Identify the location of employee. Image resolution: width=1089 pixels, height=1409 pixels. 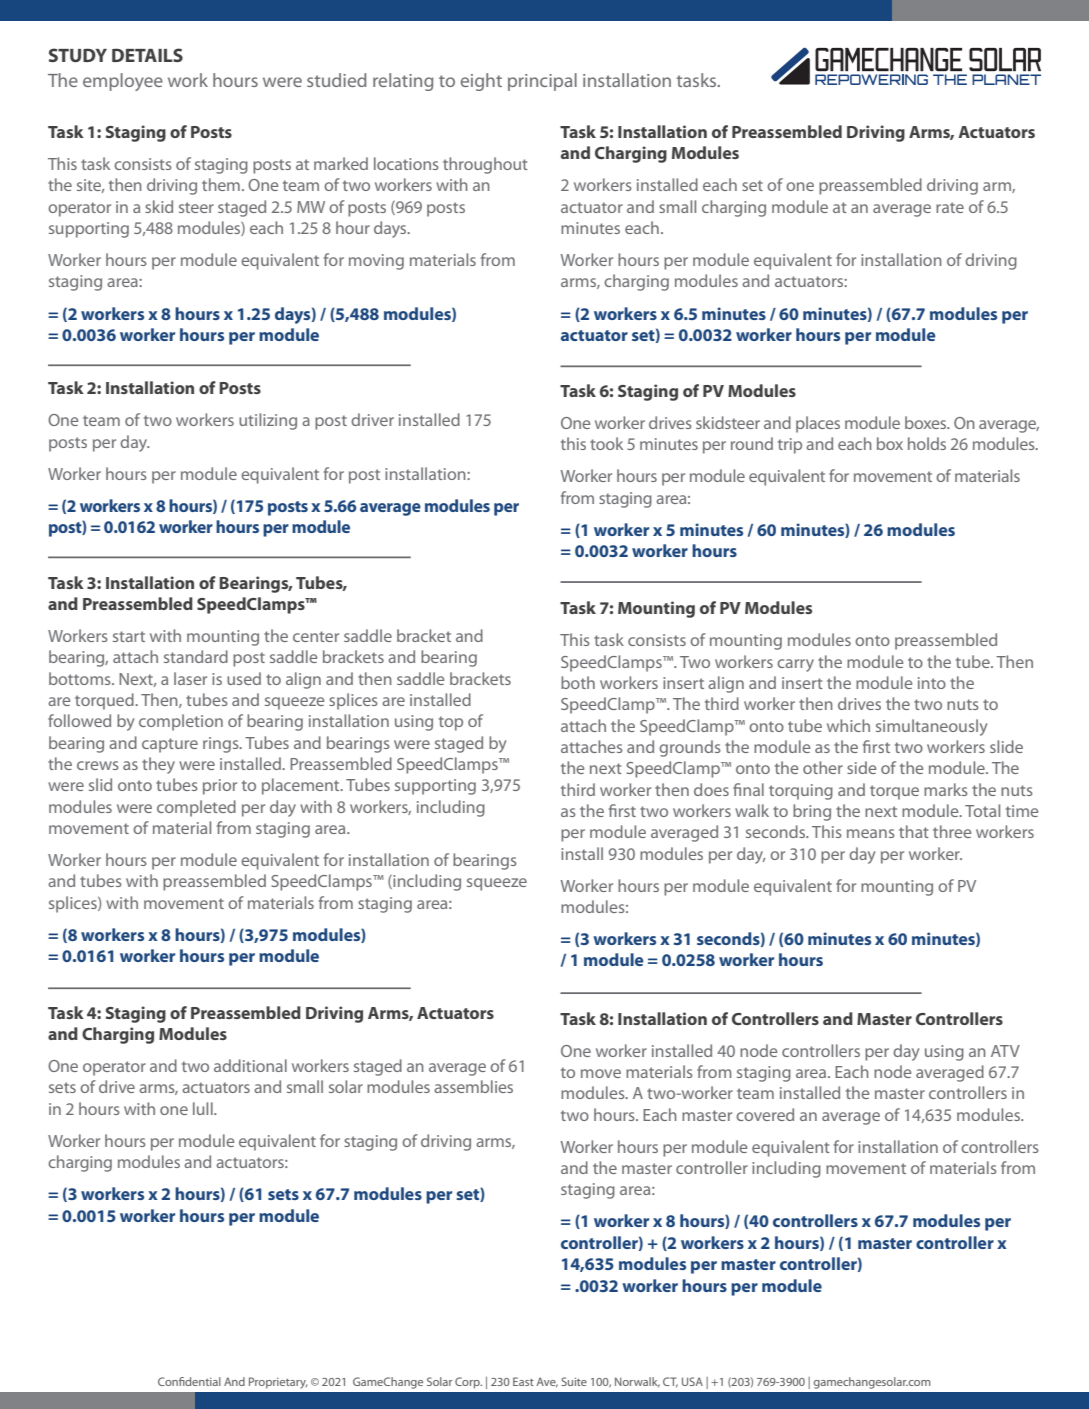
(123, 82).
